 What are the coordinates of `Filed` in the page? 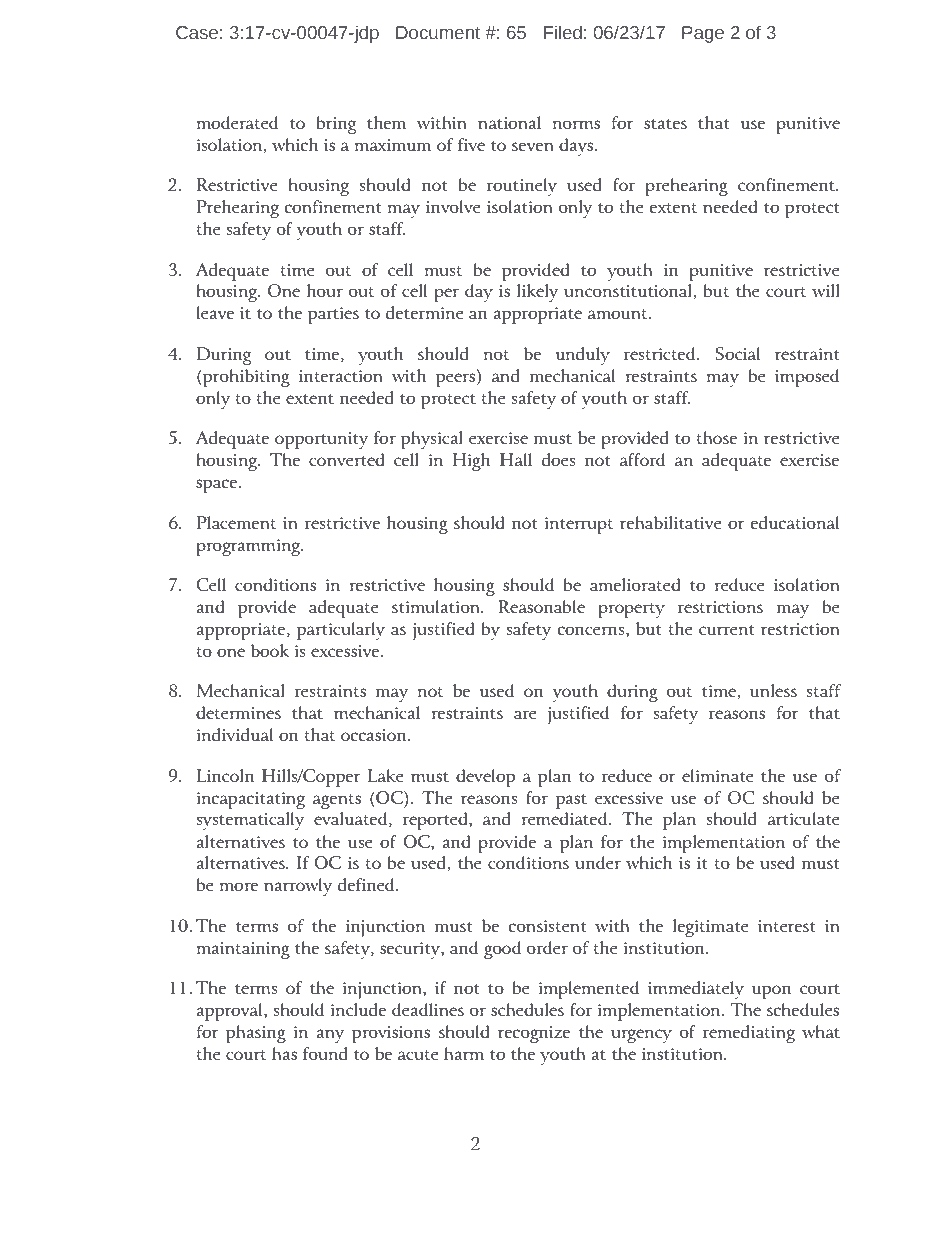 It's located at (563, 32).
